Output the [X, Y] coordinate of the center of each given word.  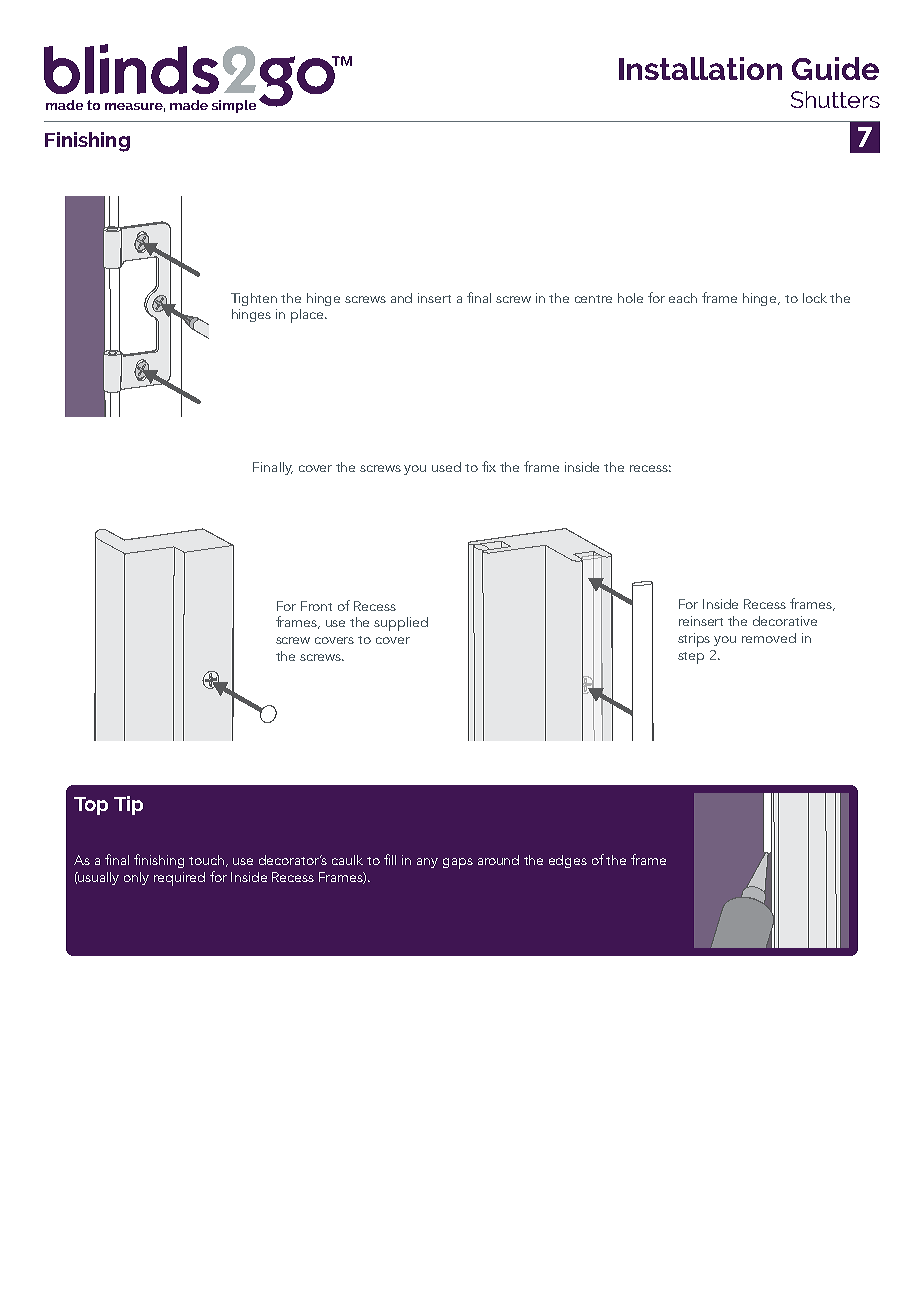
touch [208, 861]
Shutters [835, 99]
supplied [401, 624]
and [401, 298]
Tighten [254, 299]
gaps [458, 863]
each [683, 298]
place [308, 316]
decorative [785, 621]
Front [316, 606]
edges [568, 861]
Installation [700, 68]
